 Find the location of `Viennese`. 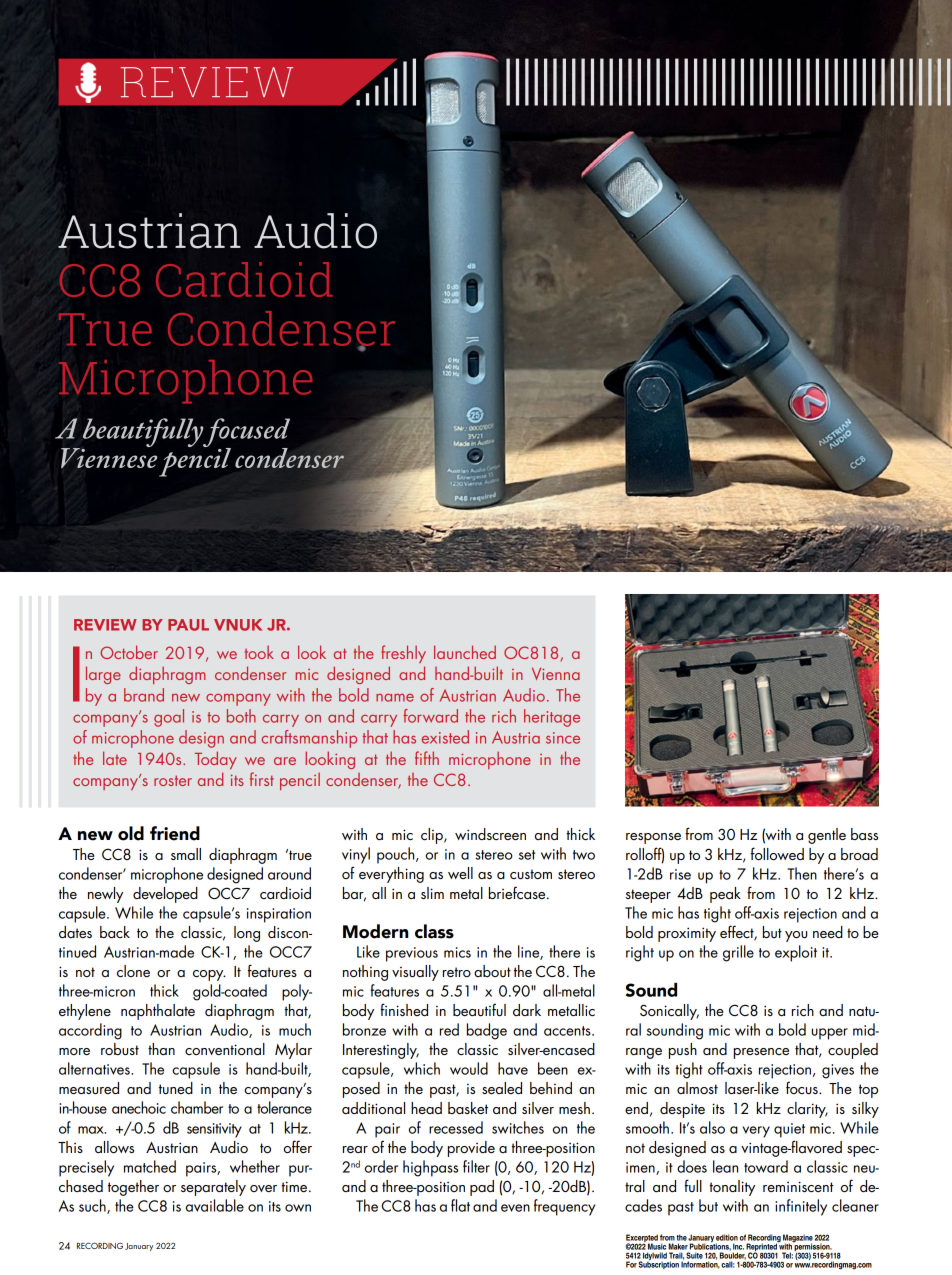

Viennese is located at coordinates (109, 457).
